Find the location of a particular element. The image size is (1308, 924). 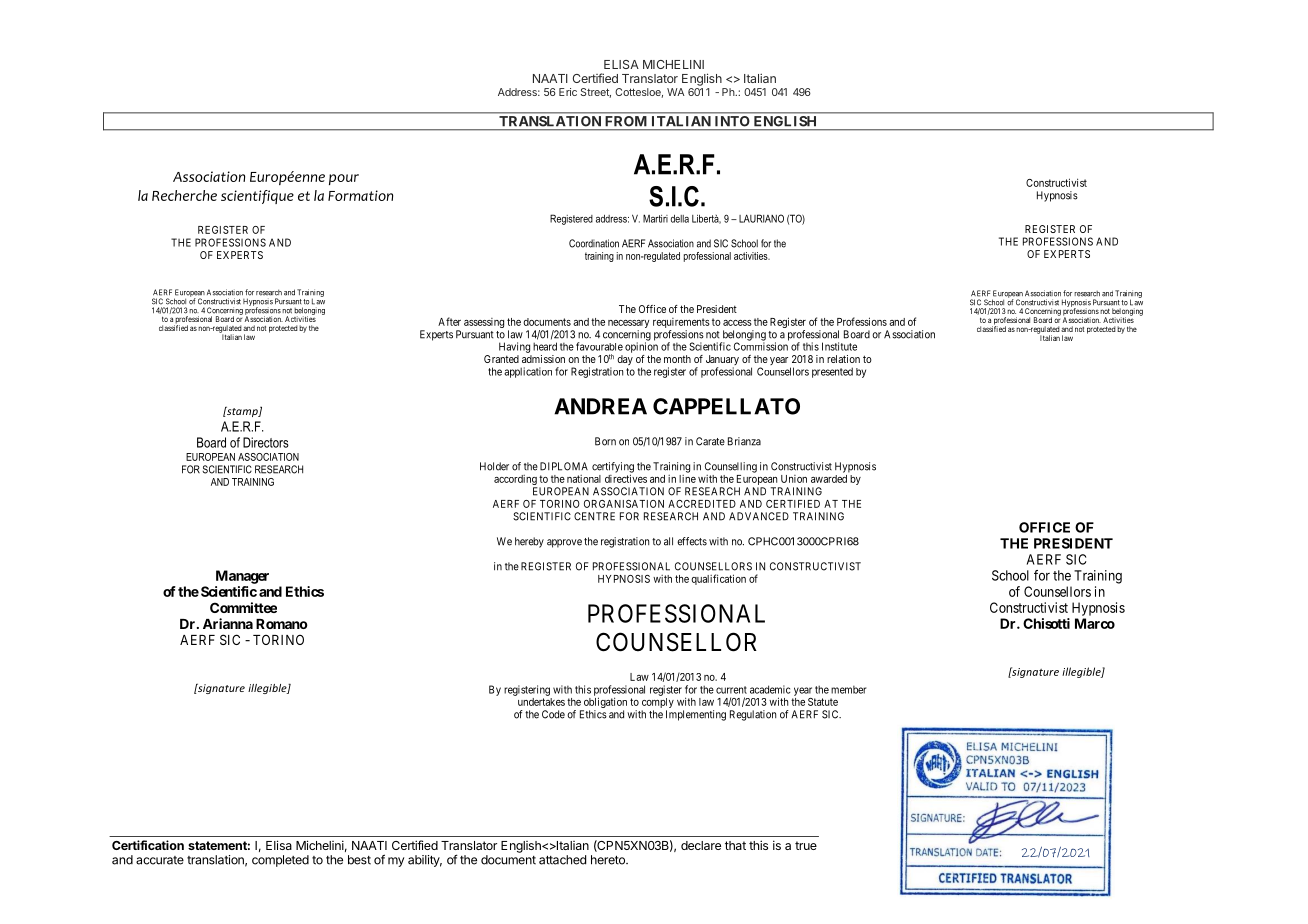

awarded is located at coordinates (829, 479).
